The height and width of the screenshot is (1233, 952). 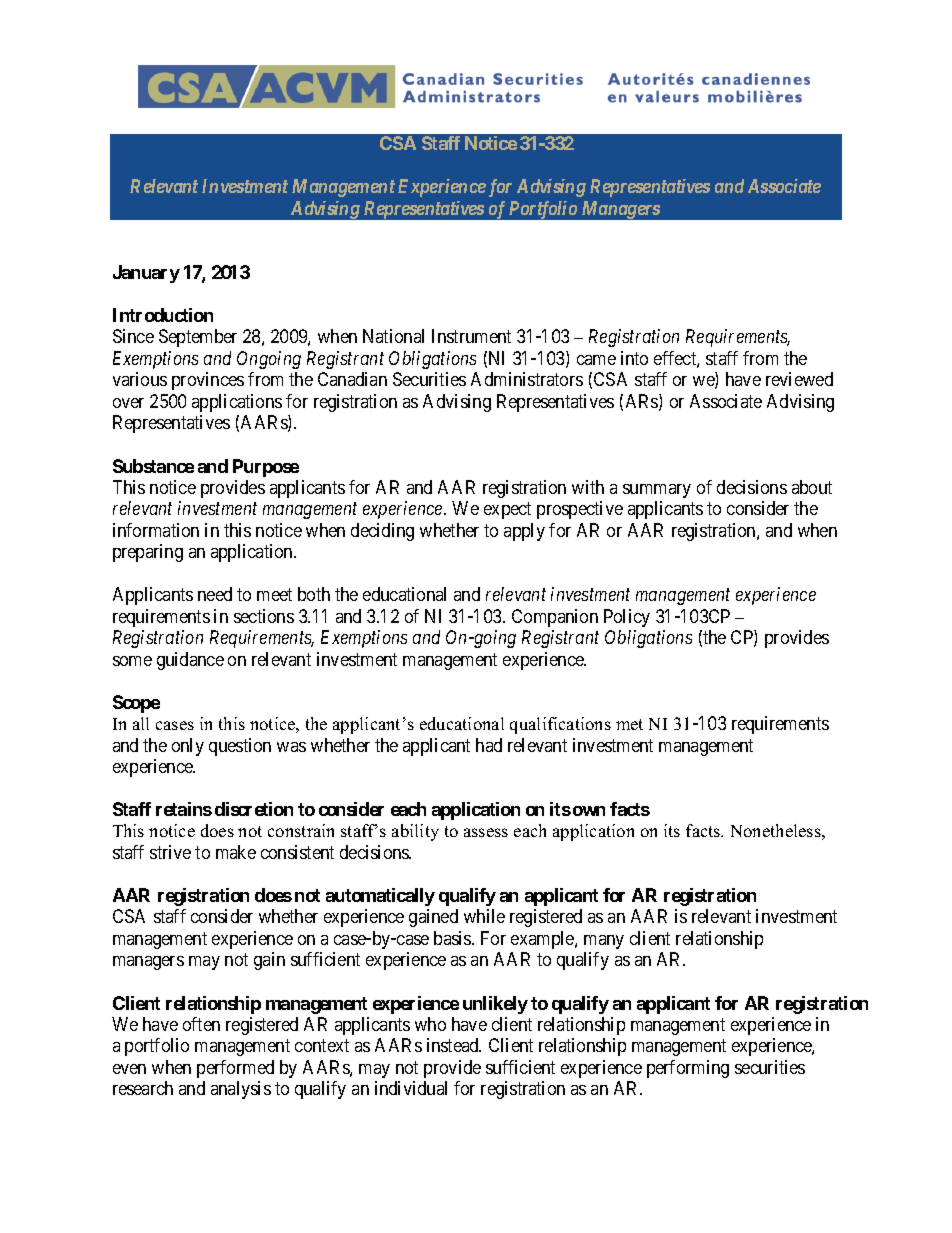 I want to click on performing, so click(x=688, y=1069).
